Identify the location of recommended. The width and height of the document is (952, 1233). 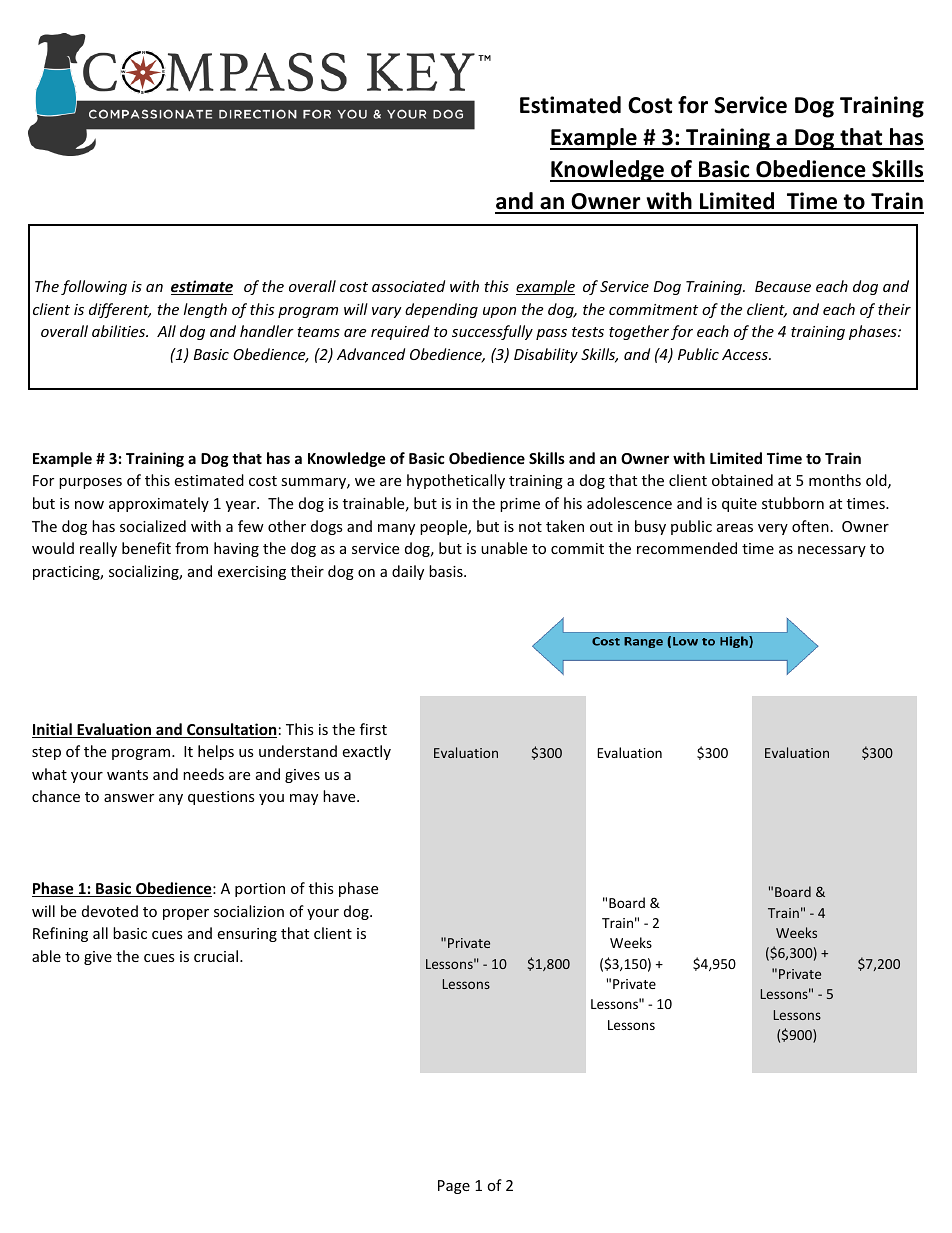
(687, 548).
